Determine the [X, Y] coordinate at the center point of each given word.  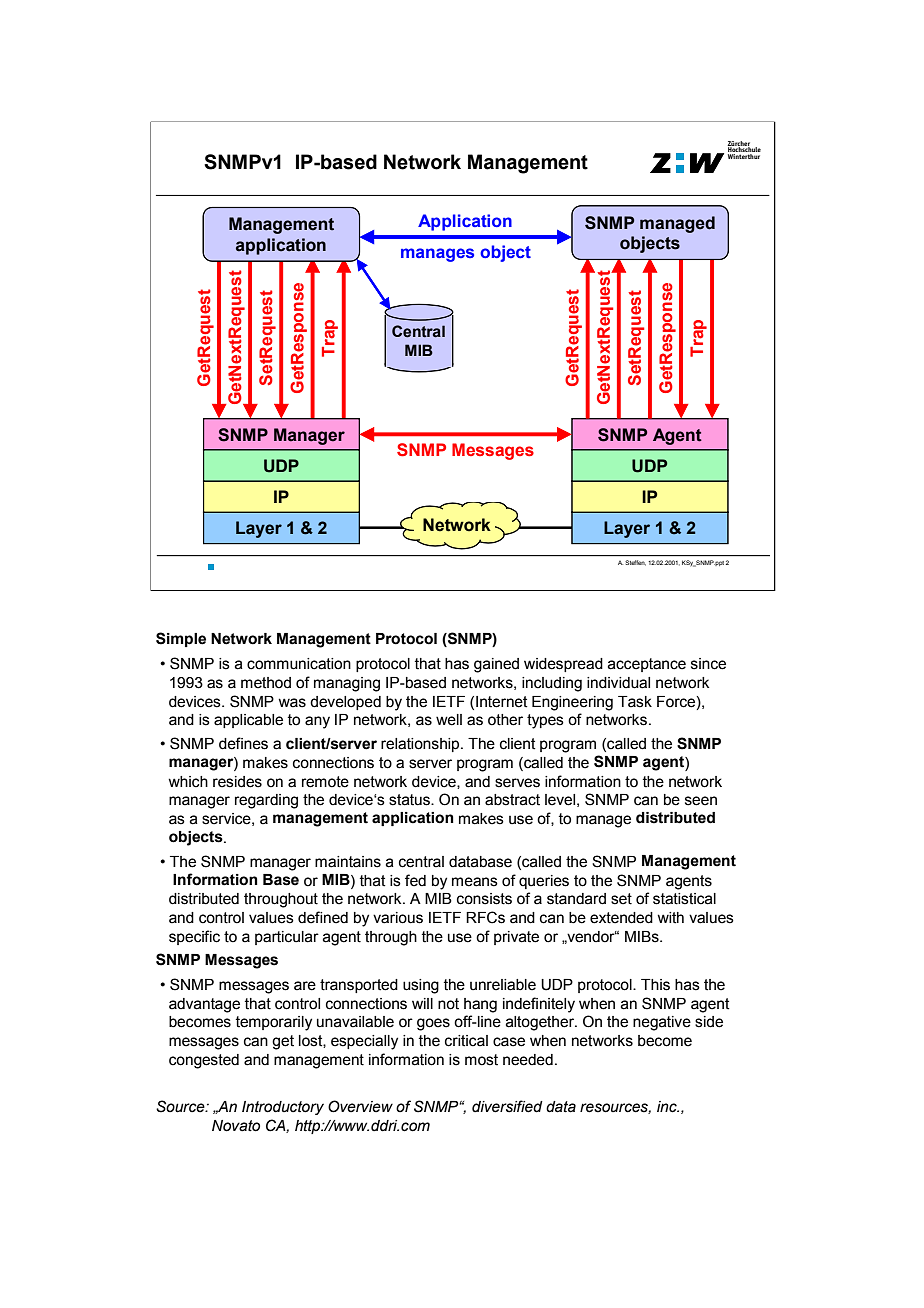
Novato [236, 1126]
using [421, 986]
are [305, 986]
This [655, 985]
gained [496, 665]
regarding [266, 801]
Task [635, 702]
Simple [181, 639]
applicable [248, 721]
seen [701, 801]
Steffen [635, 563]
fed [415, 880]
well [449, 720]
